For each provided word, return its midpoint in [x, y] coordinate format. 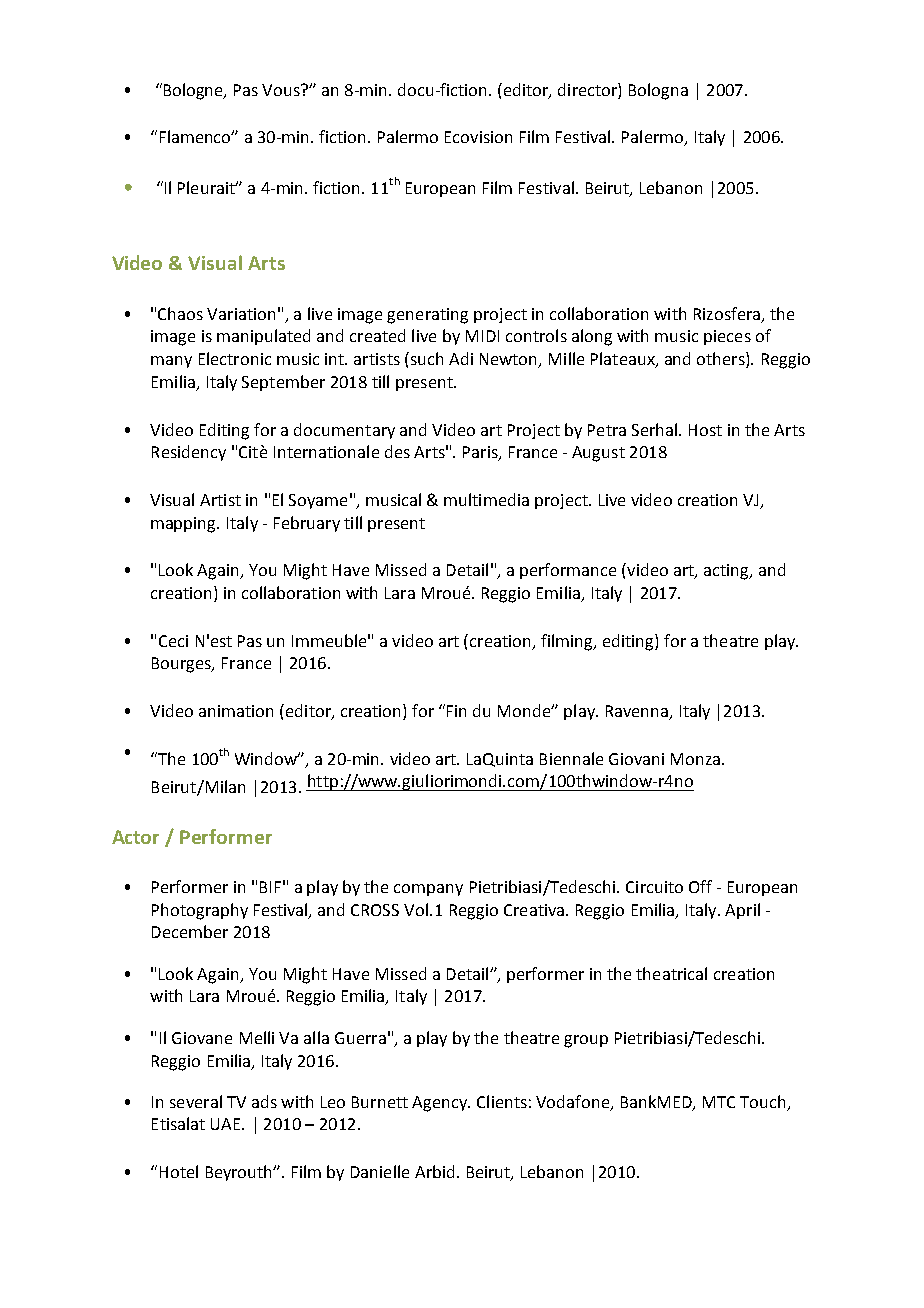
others [722, 360]
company [428, 890]
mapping [185, 525]
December [190, 931]
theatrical [671, 973]
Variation [241, 314]
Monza [697, 759]
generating [427, 316]
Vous [282, 90]
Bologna [658, 91]
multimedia [486, 499]
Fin [456, 711]
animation [236, 711]
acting [727, 572]
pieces [727, 337]
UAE [227, 1124]
